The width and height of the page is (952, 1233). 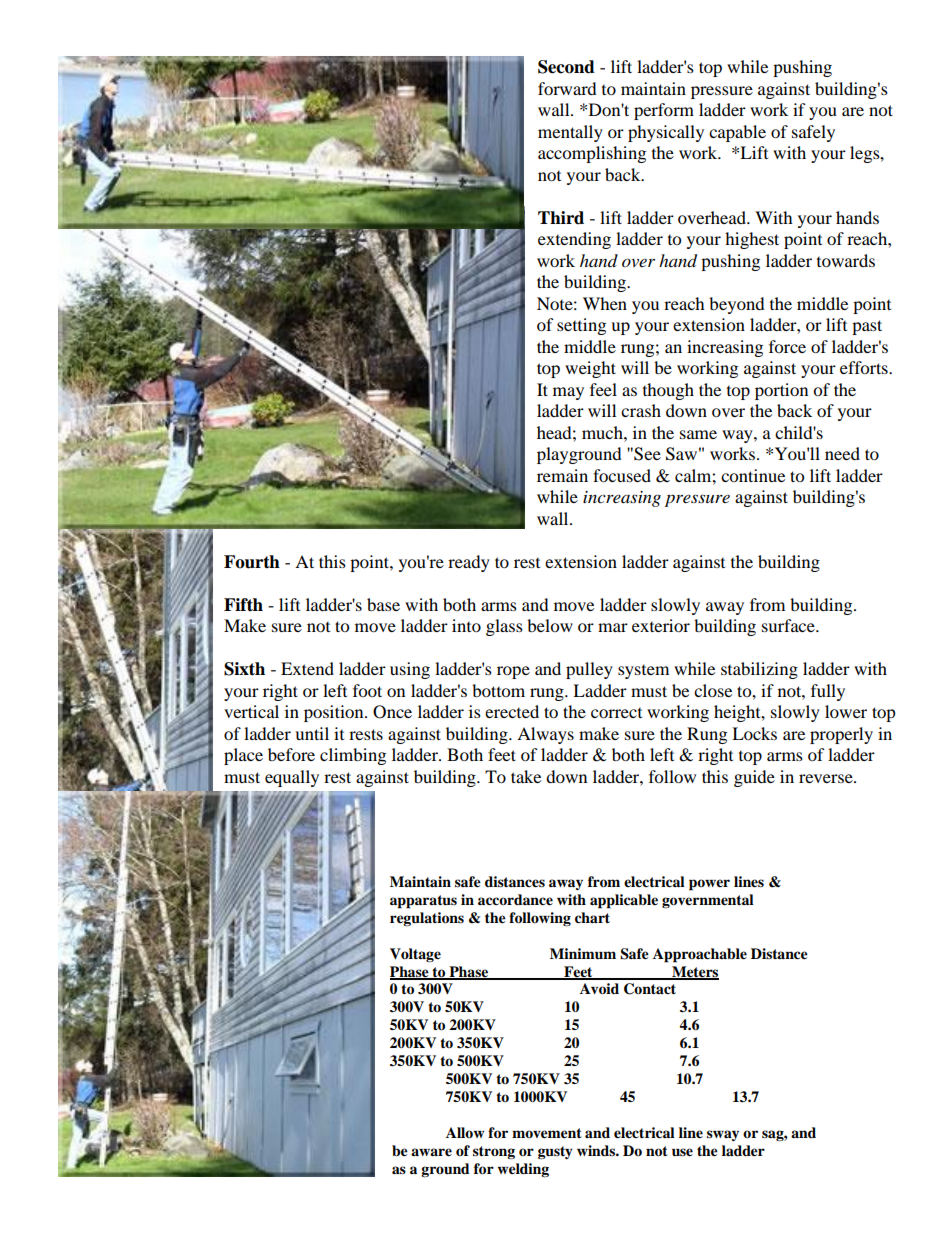 I want to click on gusty, so click(x=555, y=1152).
